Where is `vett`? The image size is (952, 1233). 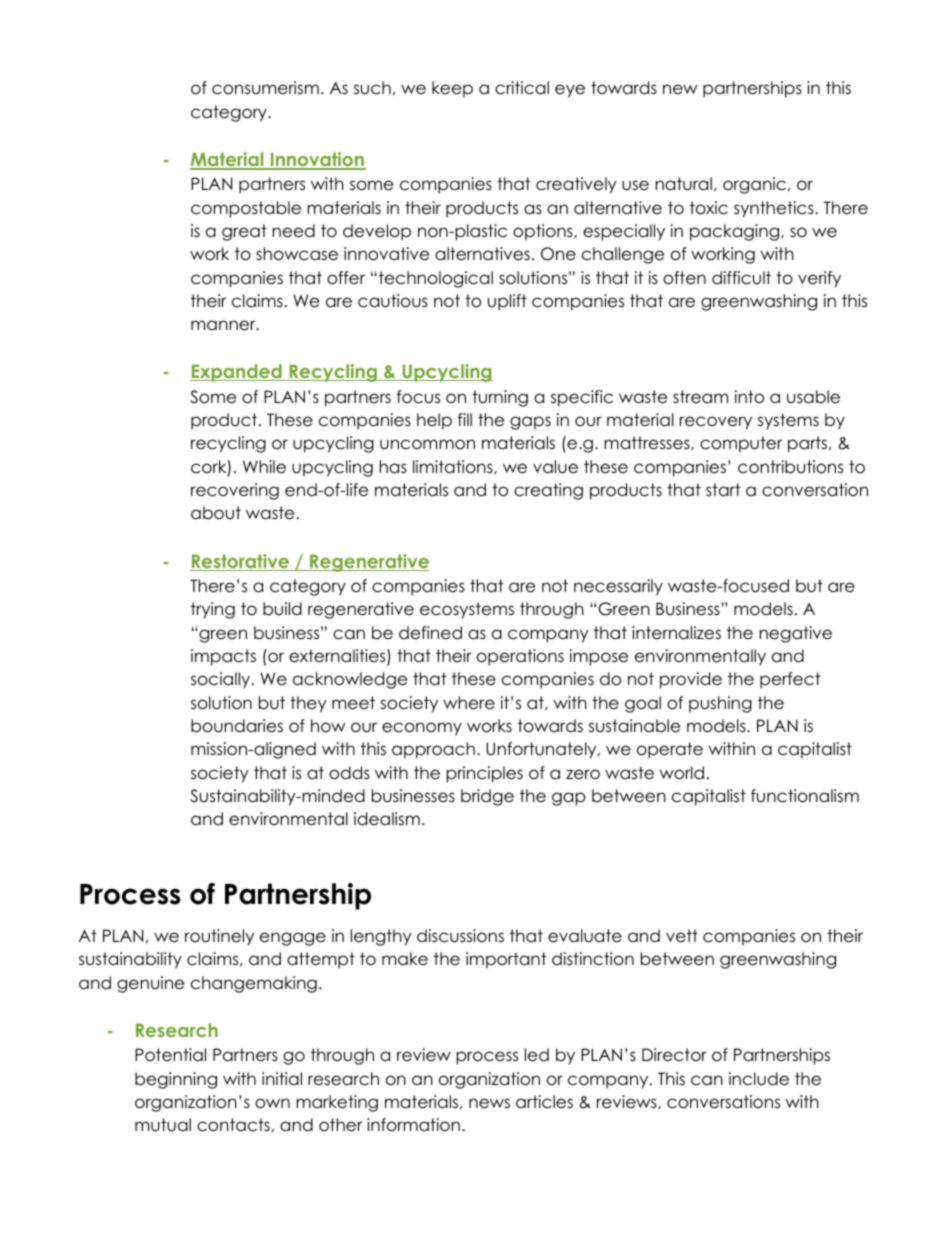 vett is located at coordinates (682, 936).
